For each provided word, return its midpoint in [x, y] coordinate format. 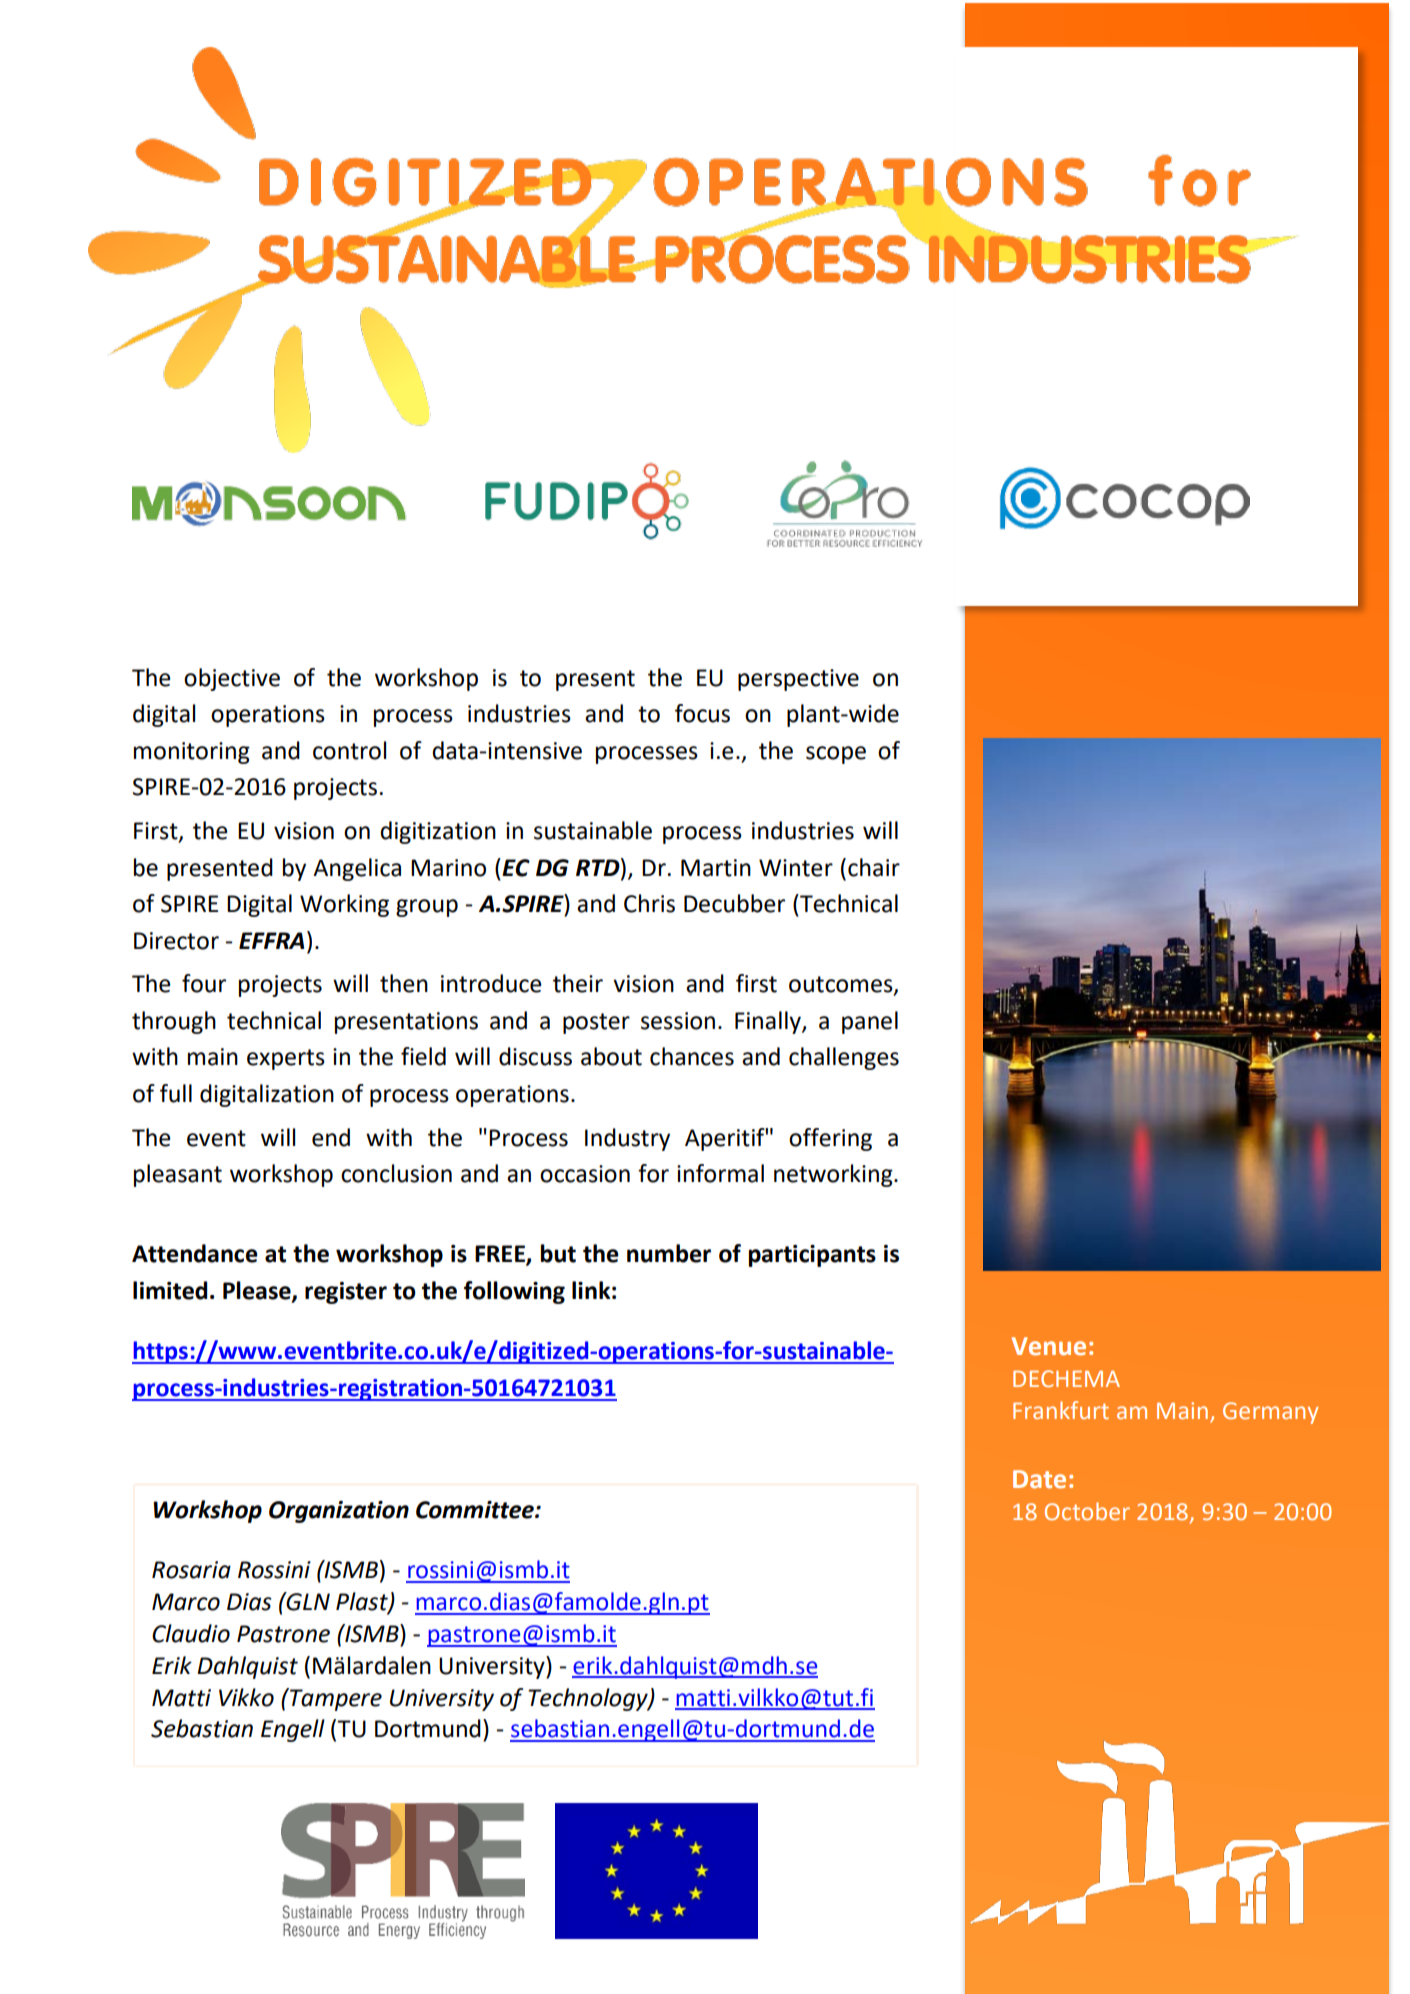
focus [702, 713]
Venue [1049, 1346]
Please [258, 1291]
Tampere [335, 1699]
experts [286, 1059]
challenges [844, 1058]
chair [874, 867]
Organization [339, 1512]
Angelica [357, 869]
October [1087, 1511]
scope [836, 755]
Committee [476, 1510]
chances [692, 1056]
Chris [649, 903]
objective [232, 679]
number [669, 1253]
